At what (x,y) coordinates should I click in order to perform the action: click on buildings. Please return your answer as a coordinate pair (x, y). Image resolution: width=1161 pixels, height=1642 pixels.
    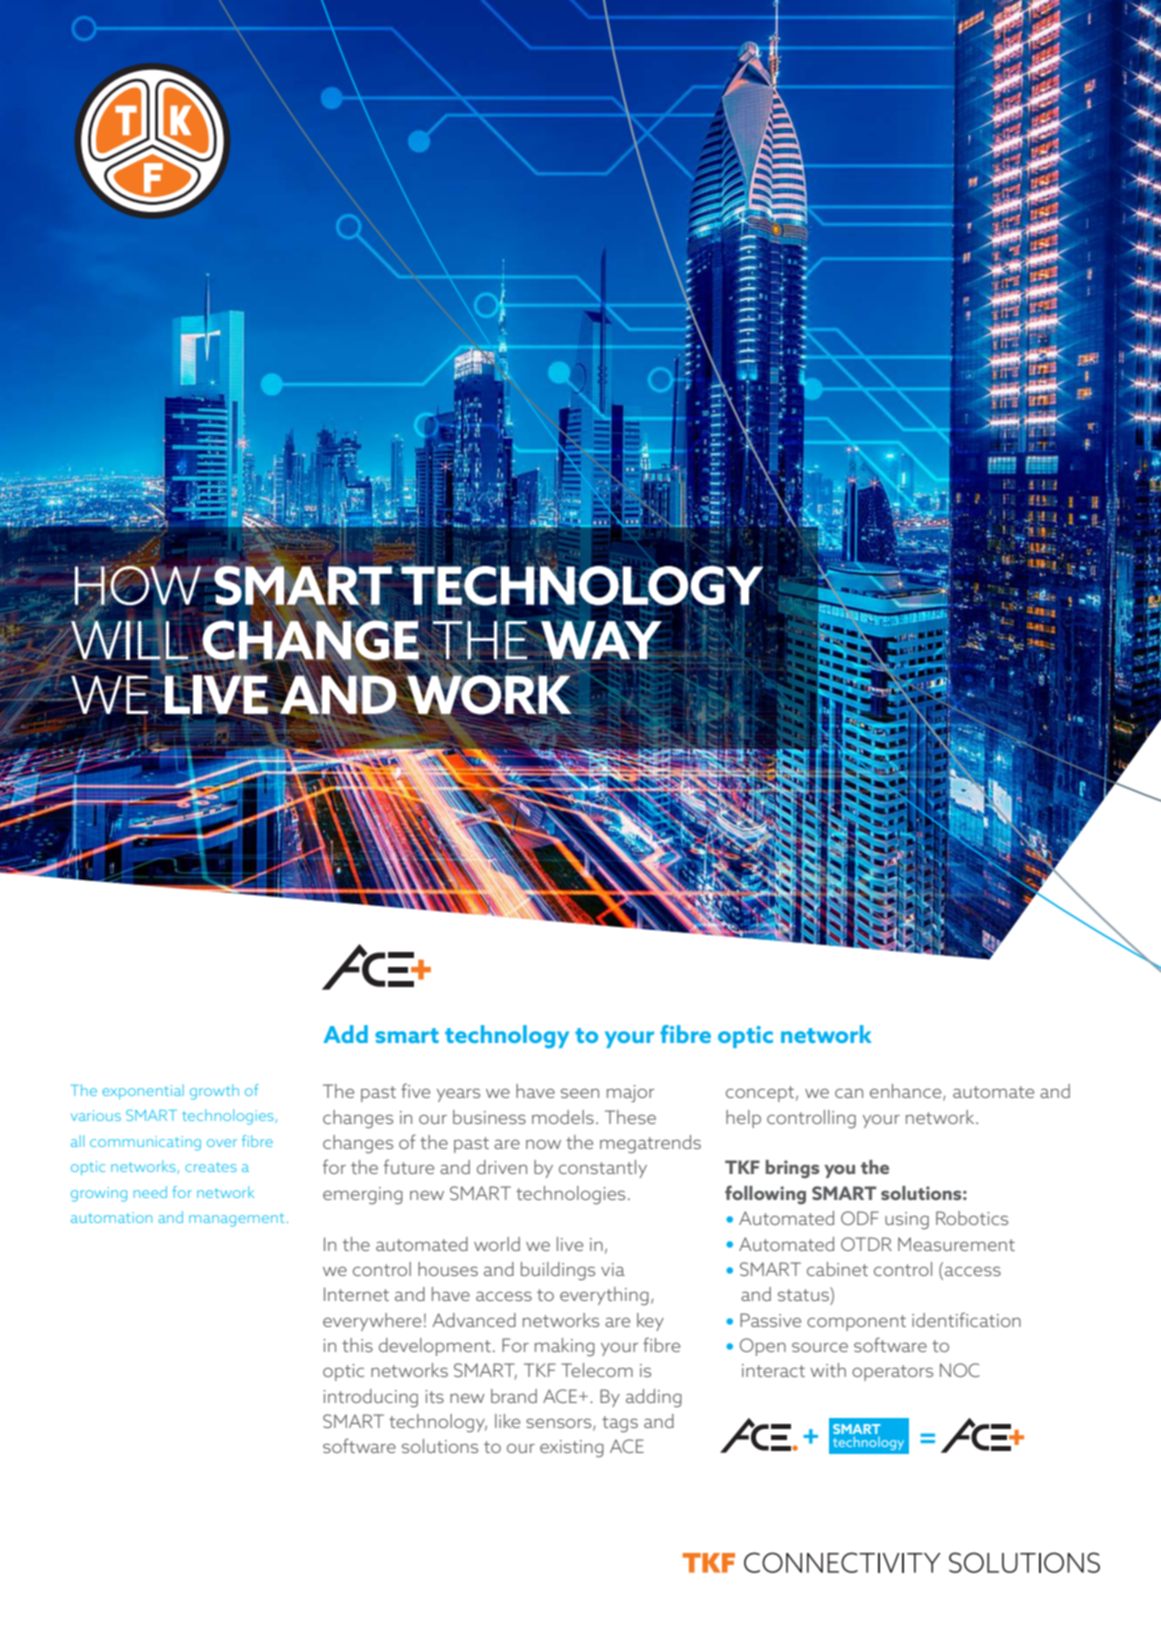
    Looking at the image, I should click on (558, 1271).
